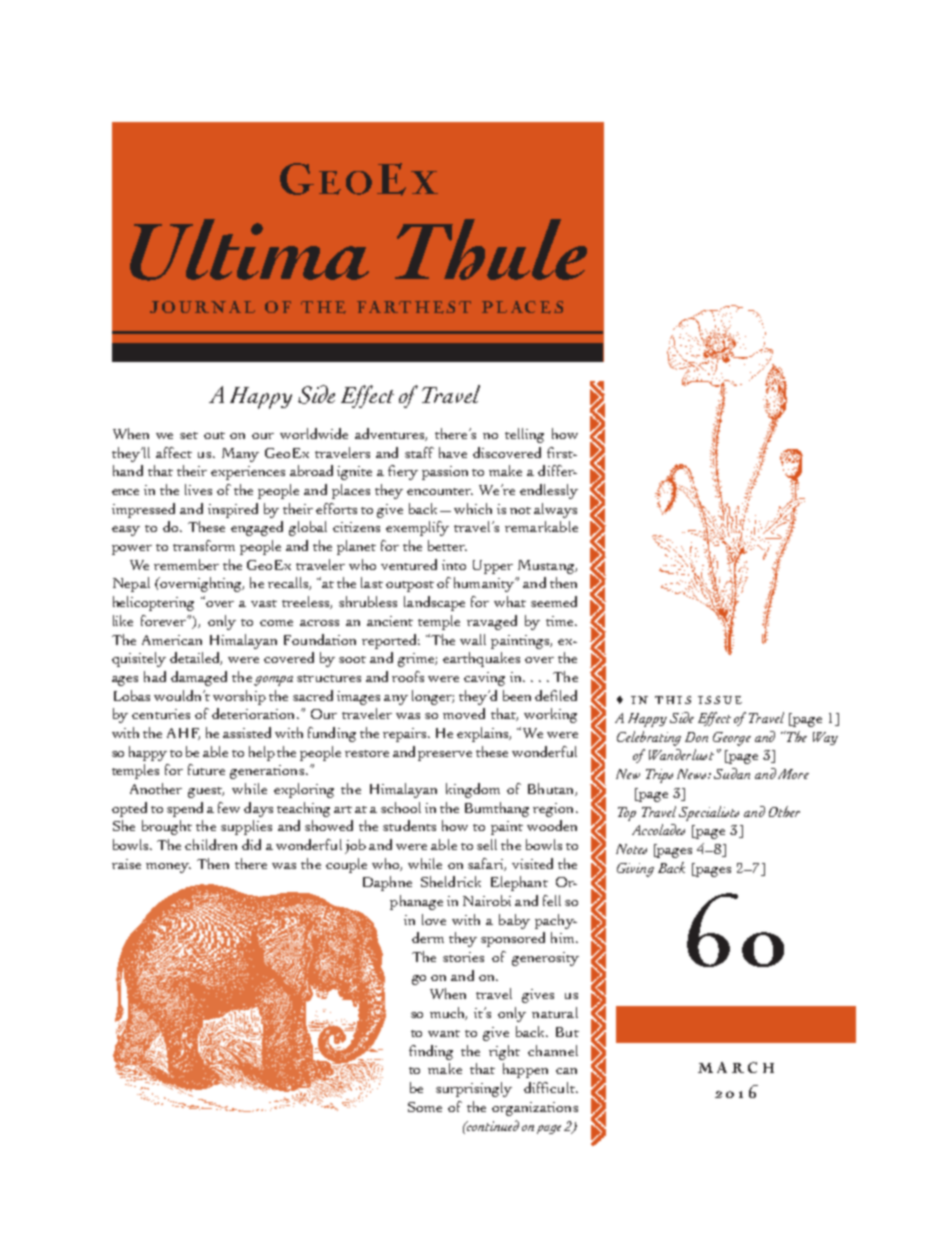  I want to click on Some, so click(425, 1107).
